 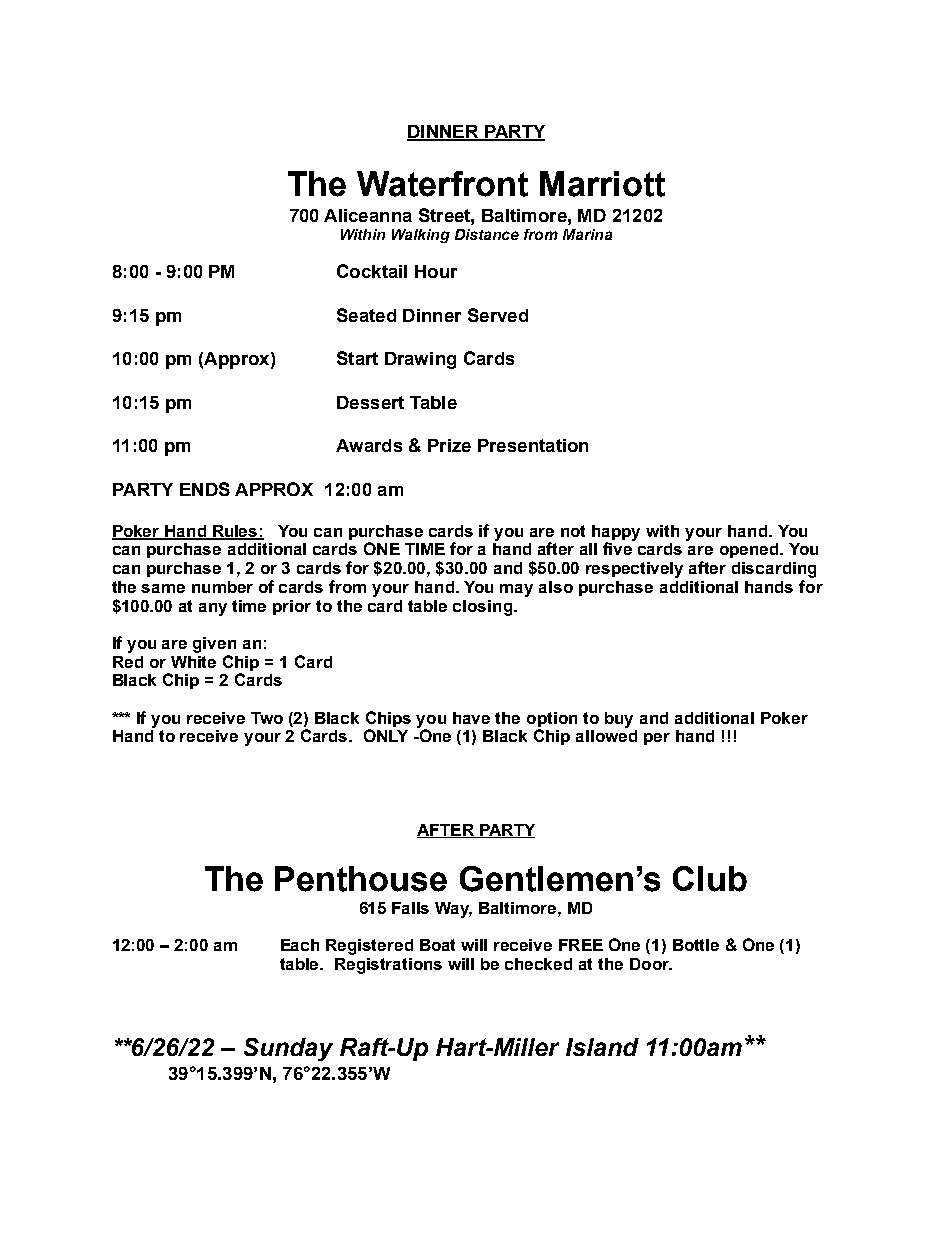 I want to click on happy, so click(x=616, y=534).
